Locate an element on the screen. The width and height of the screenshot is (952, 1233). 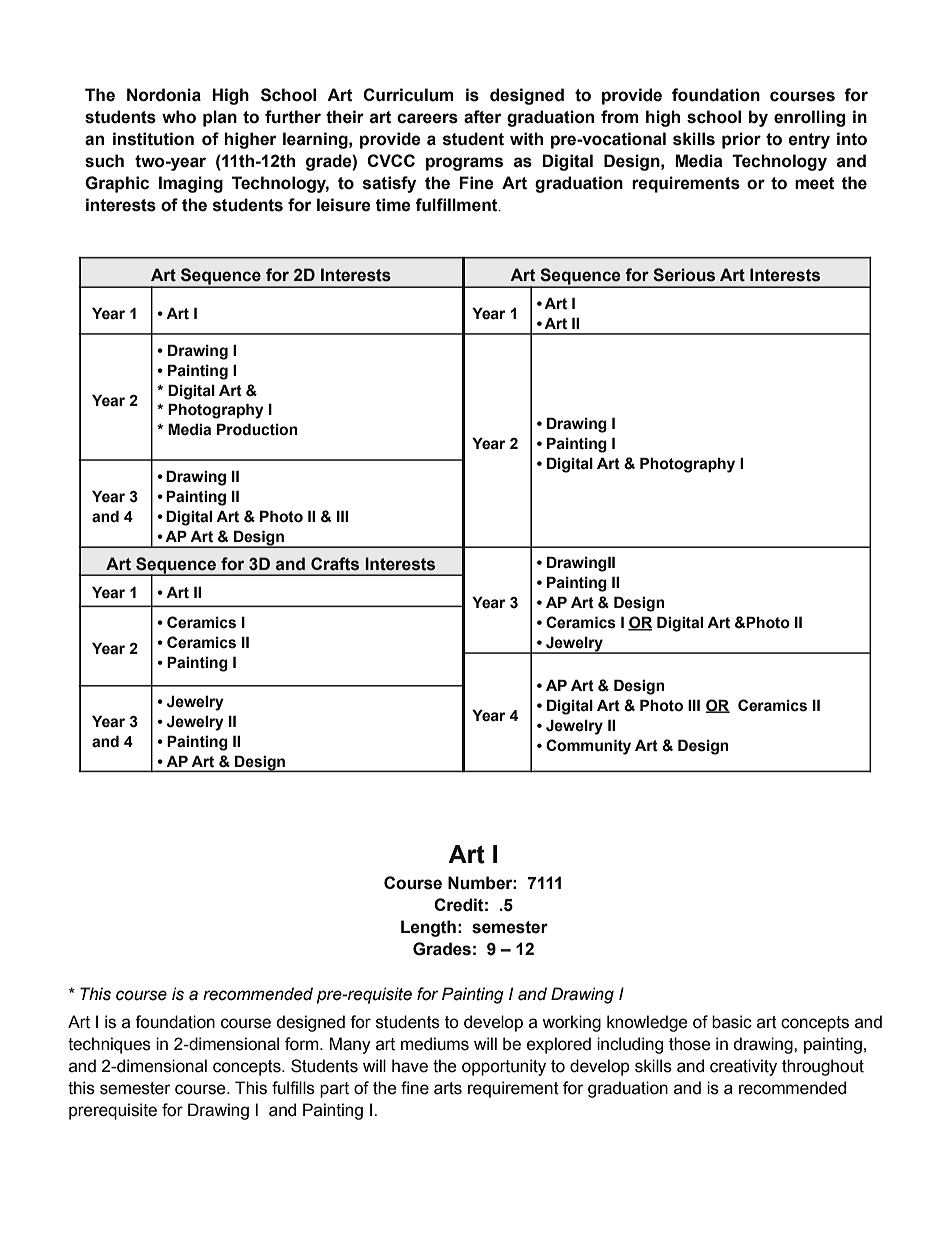
after is located at coordinates (482, 117).
